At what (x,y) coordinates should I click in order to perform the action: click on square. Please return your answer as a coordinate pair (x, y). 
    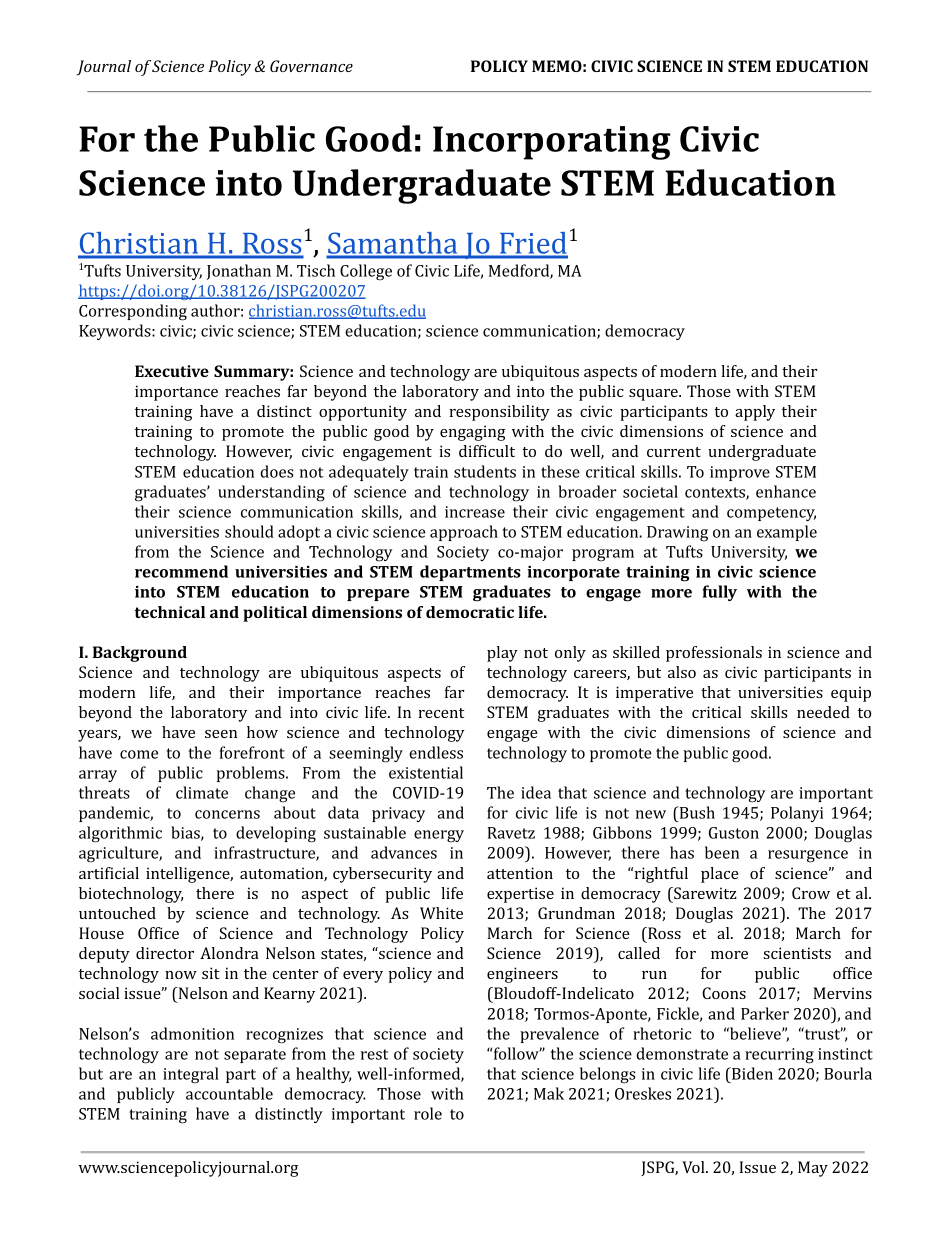
    Looking at the image, I should click on (654, 395).
